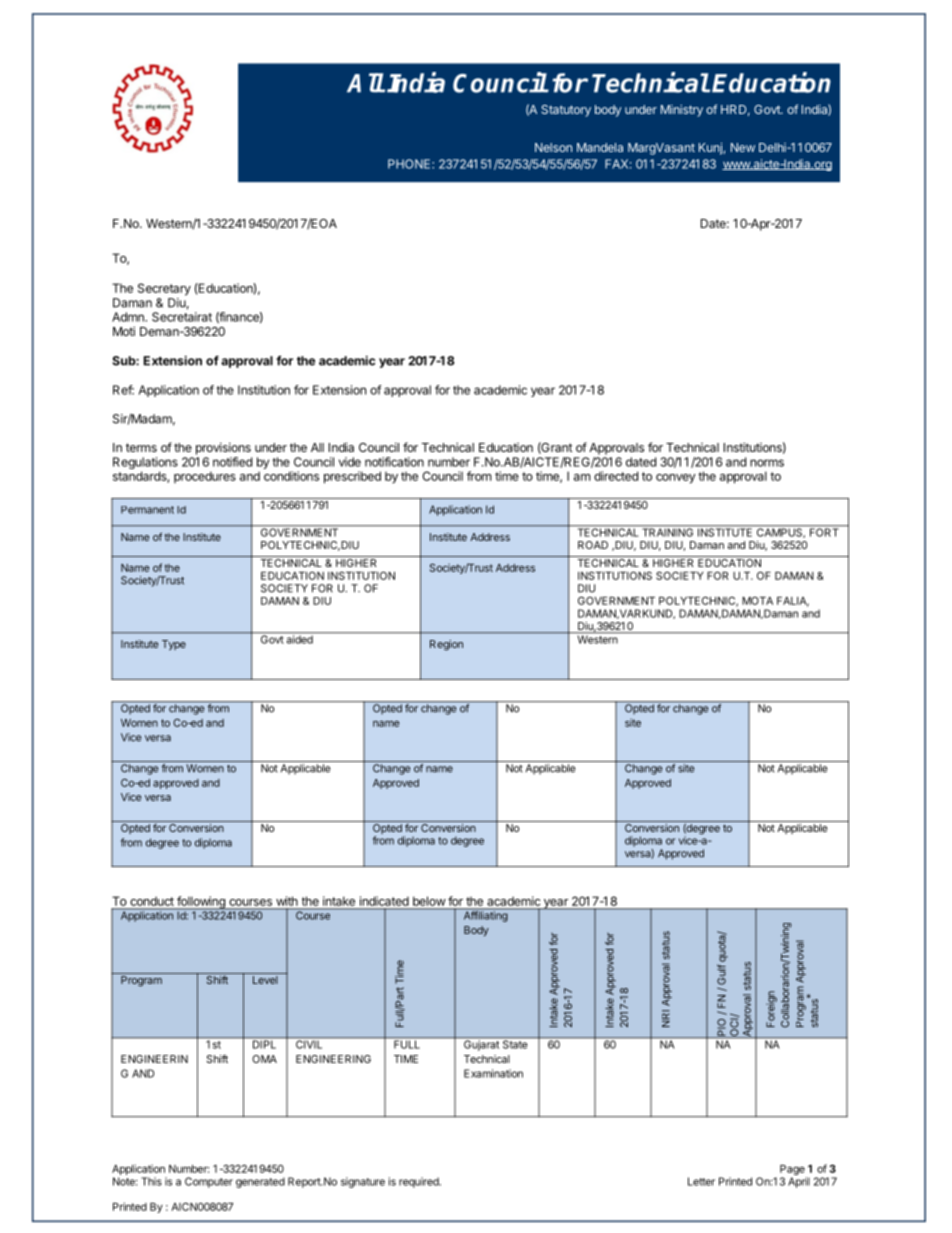 The image size is (952, 1233). What do you see at coordinates (757, 600) in the document?
I see `MOTA` at bounding box center [757, 600].
